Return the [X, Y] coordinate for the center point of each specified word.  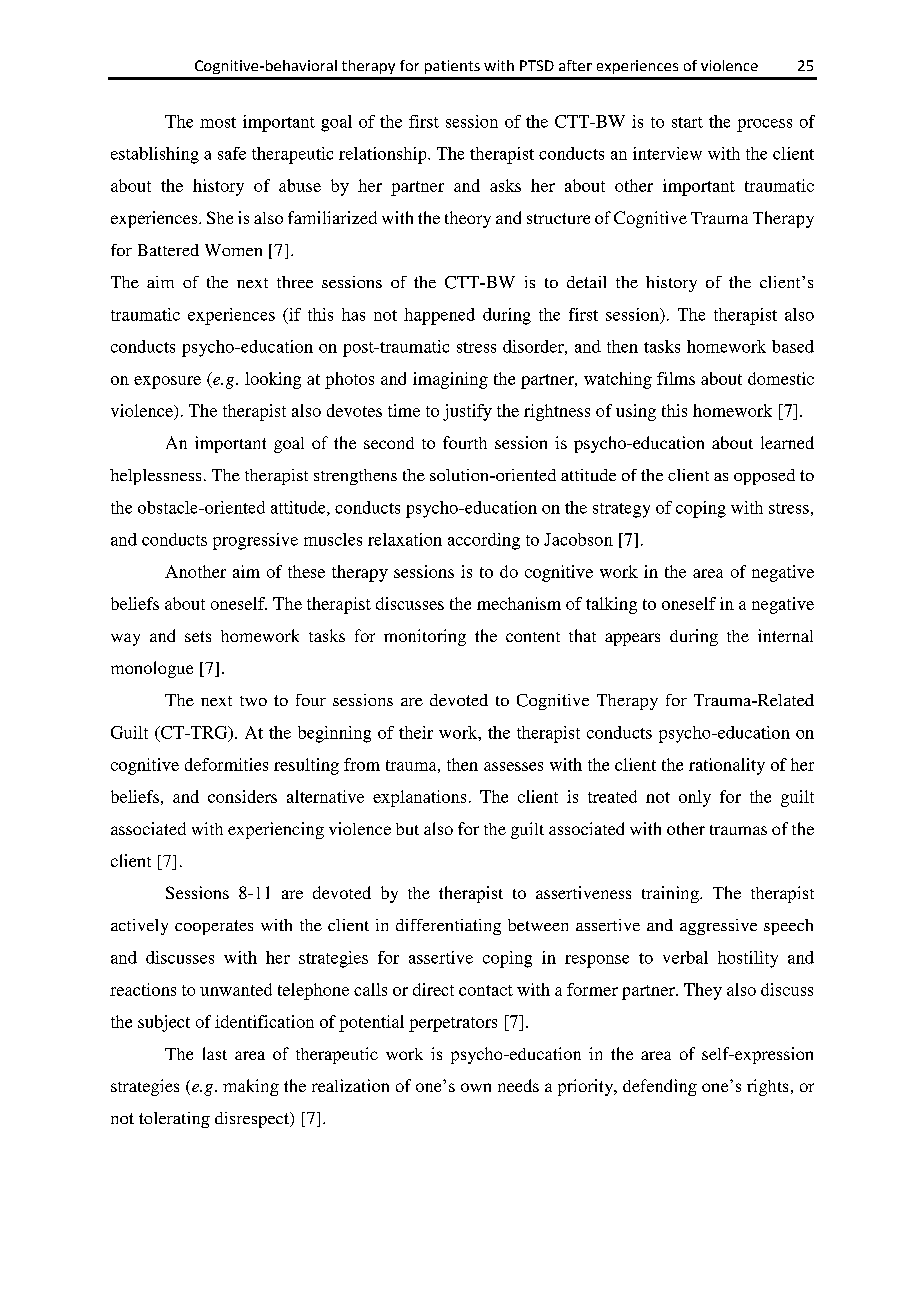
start [687, 122]
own [476, 1087]
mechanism [519, 603]
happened [439, 316]
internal [785, 635]
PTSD [537, 65]
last [215, 1053]
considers [242, 796]
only [695, 798]
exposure [167, 382]
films [676, 378]
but [407, 829]
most [218, 122]
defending [660, 1087]
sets [198, 636]
